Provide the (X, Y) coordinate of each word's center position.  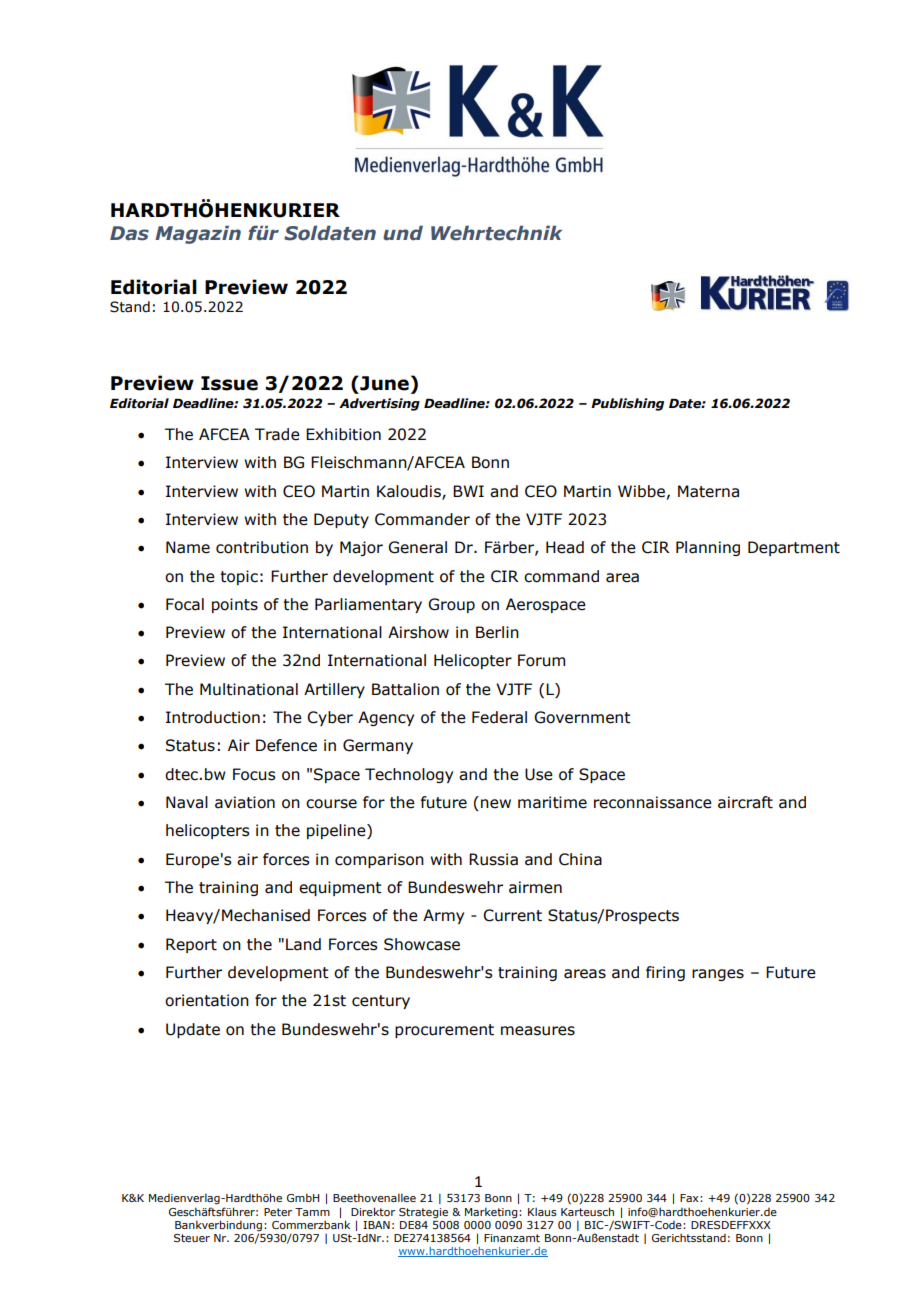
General (417, 547)
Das (129, 233)
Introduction (213, 717)
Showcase (422, 944)
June (383, 383)
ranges (718, 975)
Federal (499, 717)
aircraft (745, 802)
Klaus (542, 1211)
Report (191, 945)
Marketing (492, 1213)
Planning (708, 548)
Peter (278, 1212)
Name (188, 547)
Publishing (627, 404)
